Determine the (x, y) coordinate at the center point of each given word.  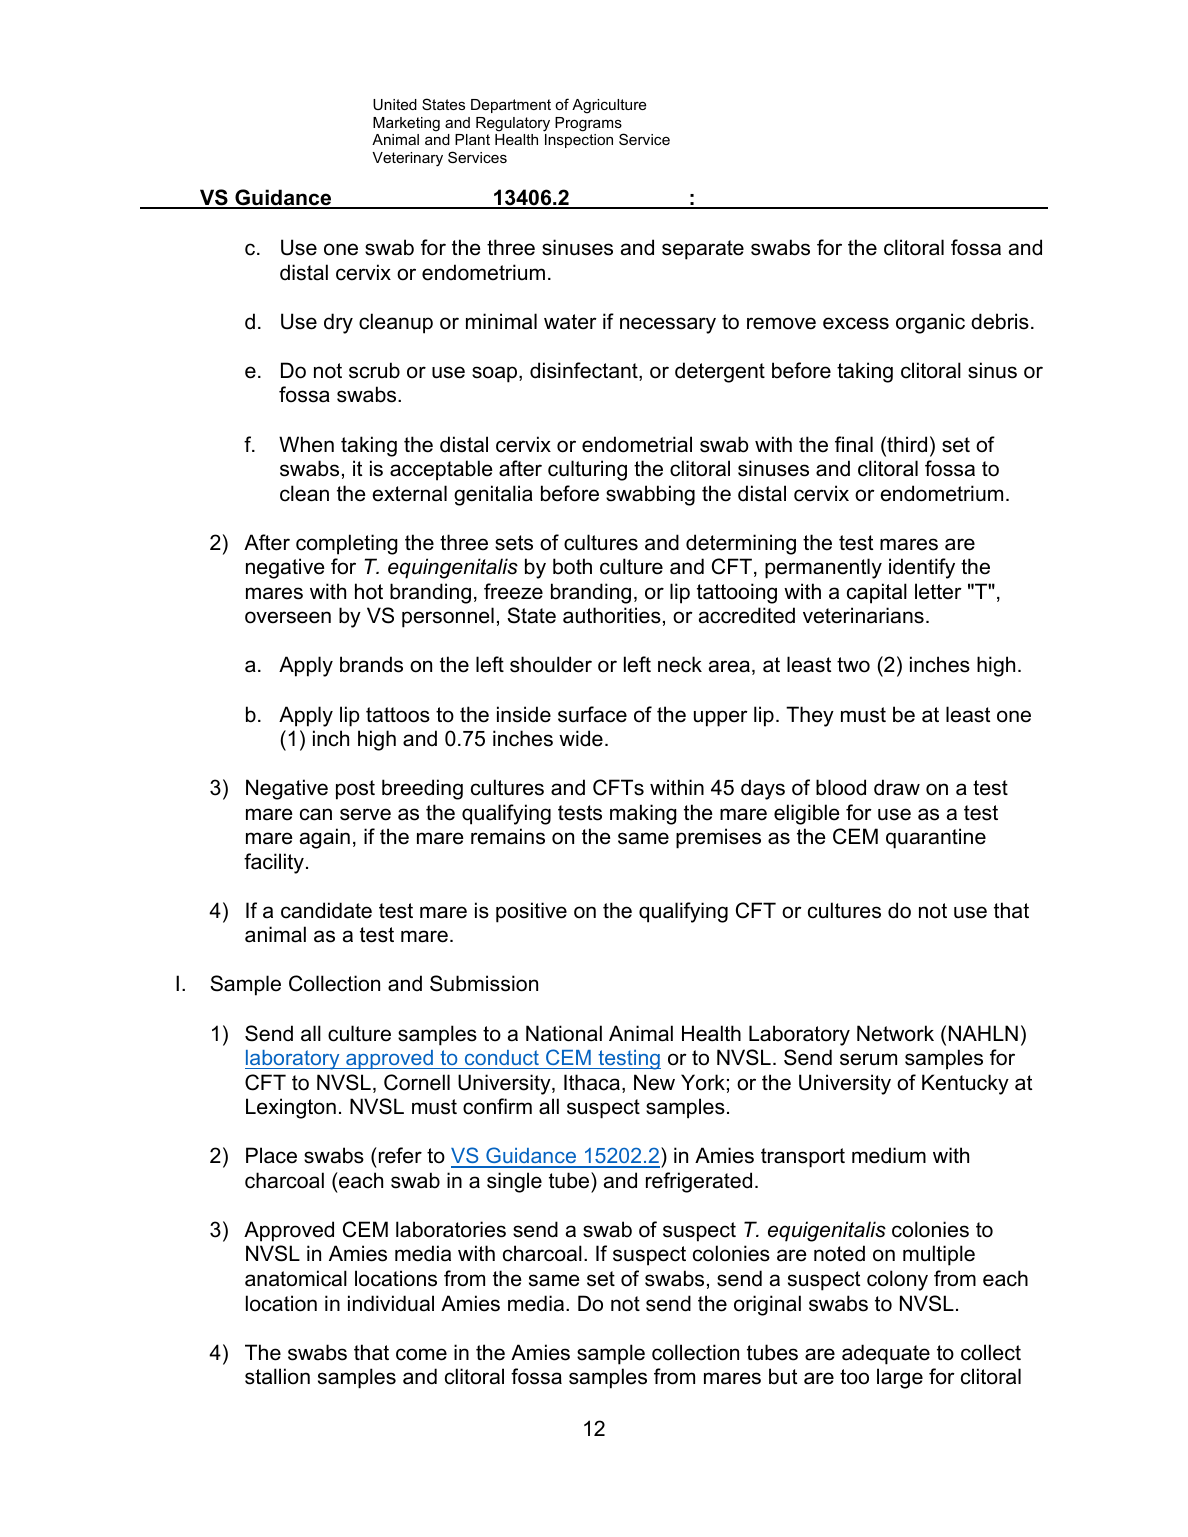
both (572, 566)
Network (895, 1033)
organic (930, 323)
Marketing (406, 124)
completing (346, 544)
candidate (326, 910)
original (767, 1305)
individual (391, 1303)
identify (922, 568)
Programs (589, 125)
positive (531, 912)
